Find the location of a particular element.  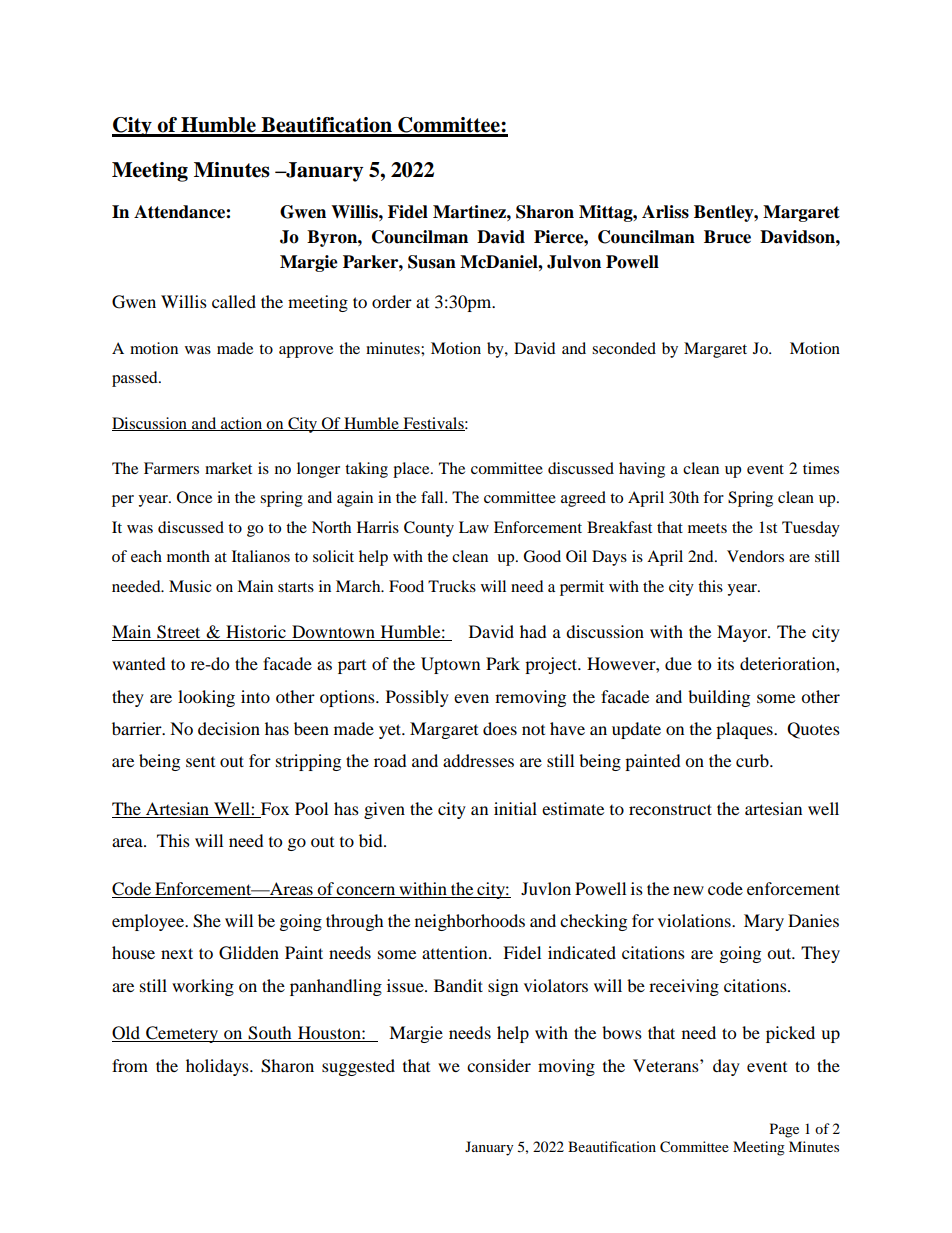

action is located at coordinates (242, 424).
